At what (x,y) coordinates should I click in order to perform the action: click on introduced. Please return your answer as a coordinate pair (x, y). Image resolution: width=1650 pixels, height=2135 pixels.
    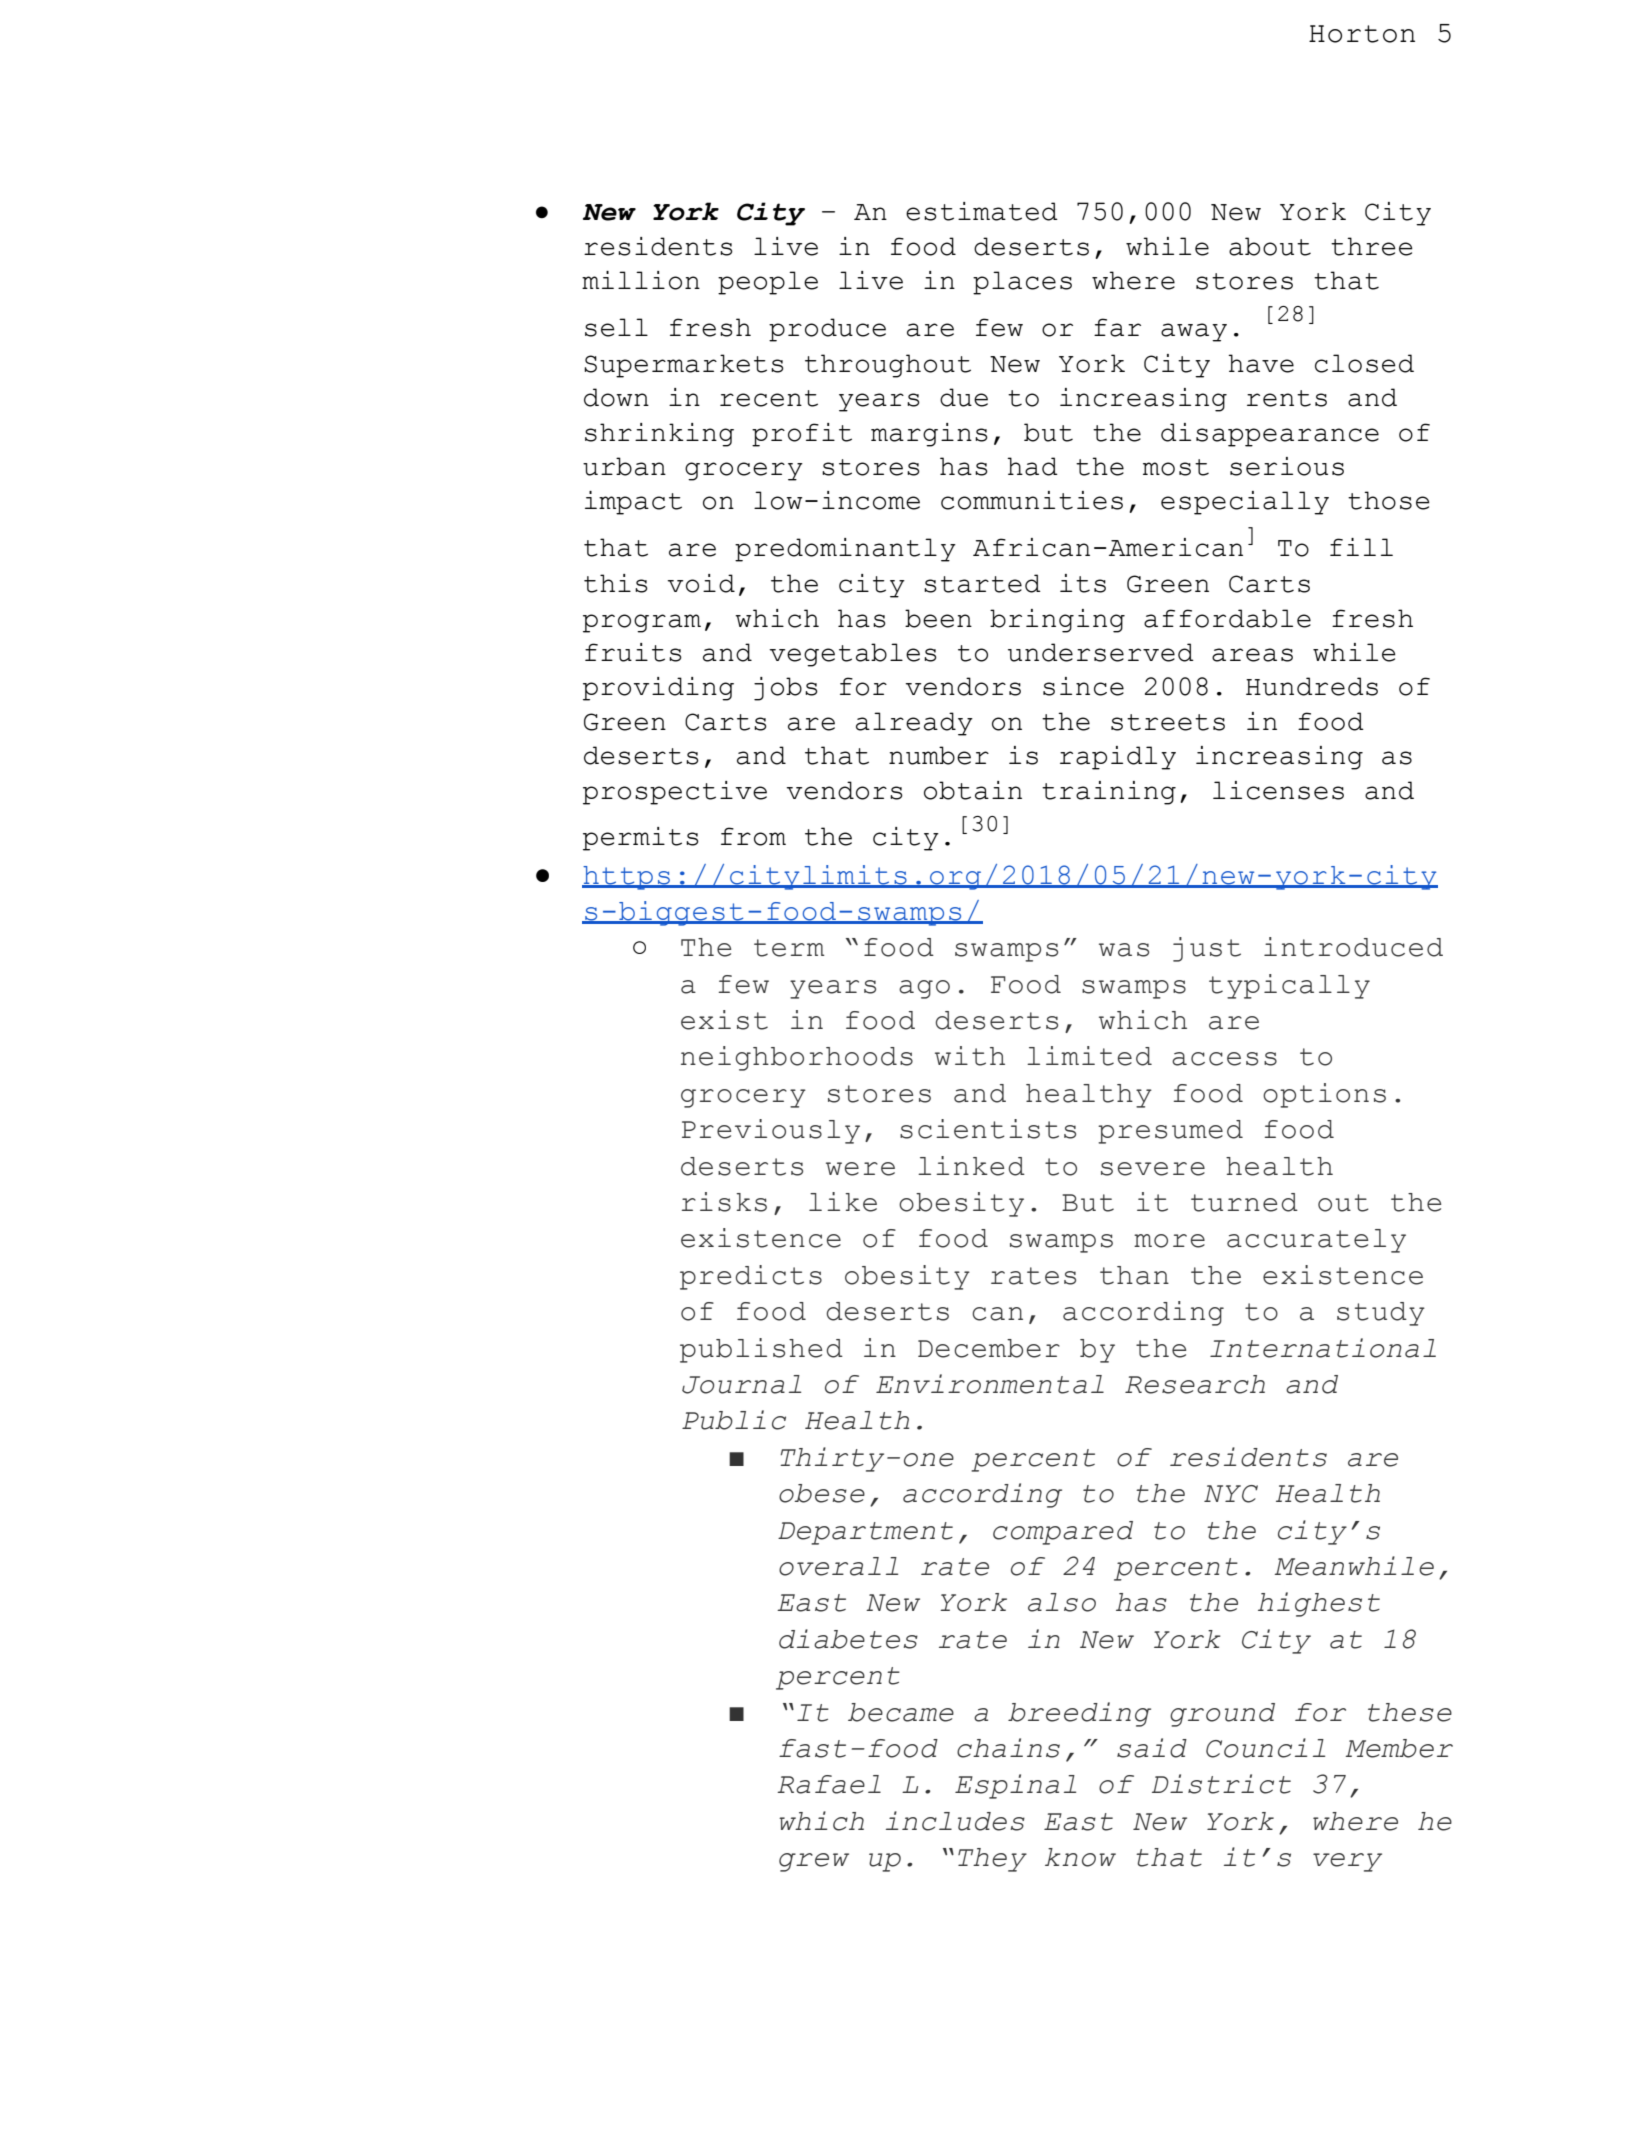
    Looking at the image, I should click on (1353, 947).
